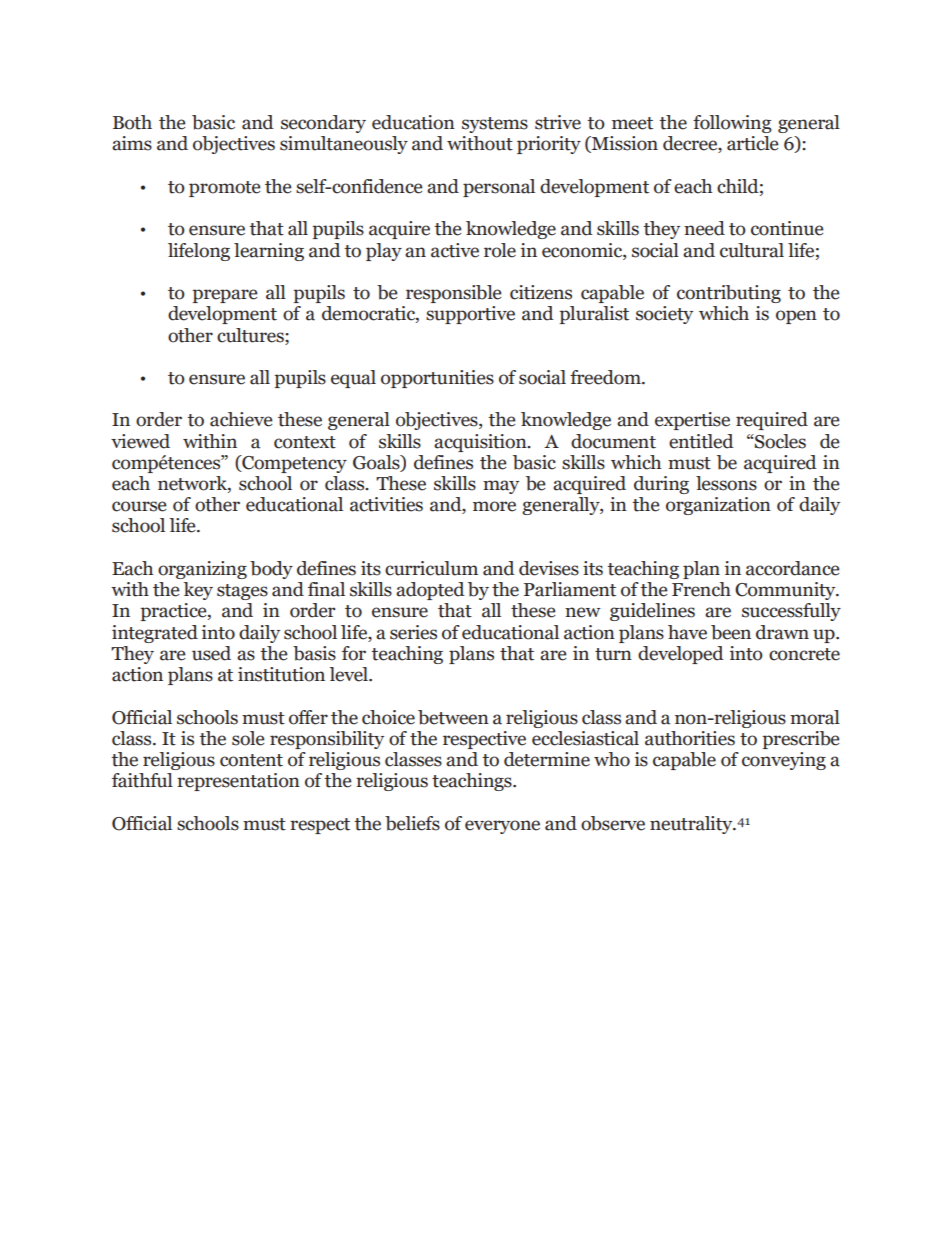 The image size is (952, 1233). What do you see at coordinates (784, 761) in the screenshot?
I see `conveying` at bounding box center [784, 761].
